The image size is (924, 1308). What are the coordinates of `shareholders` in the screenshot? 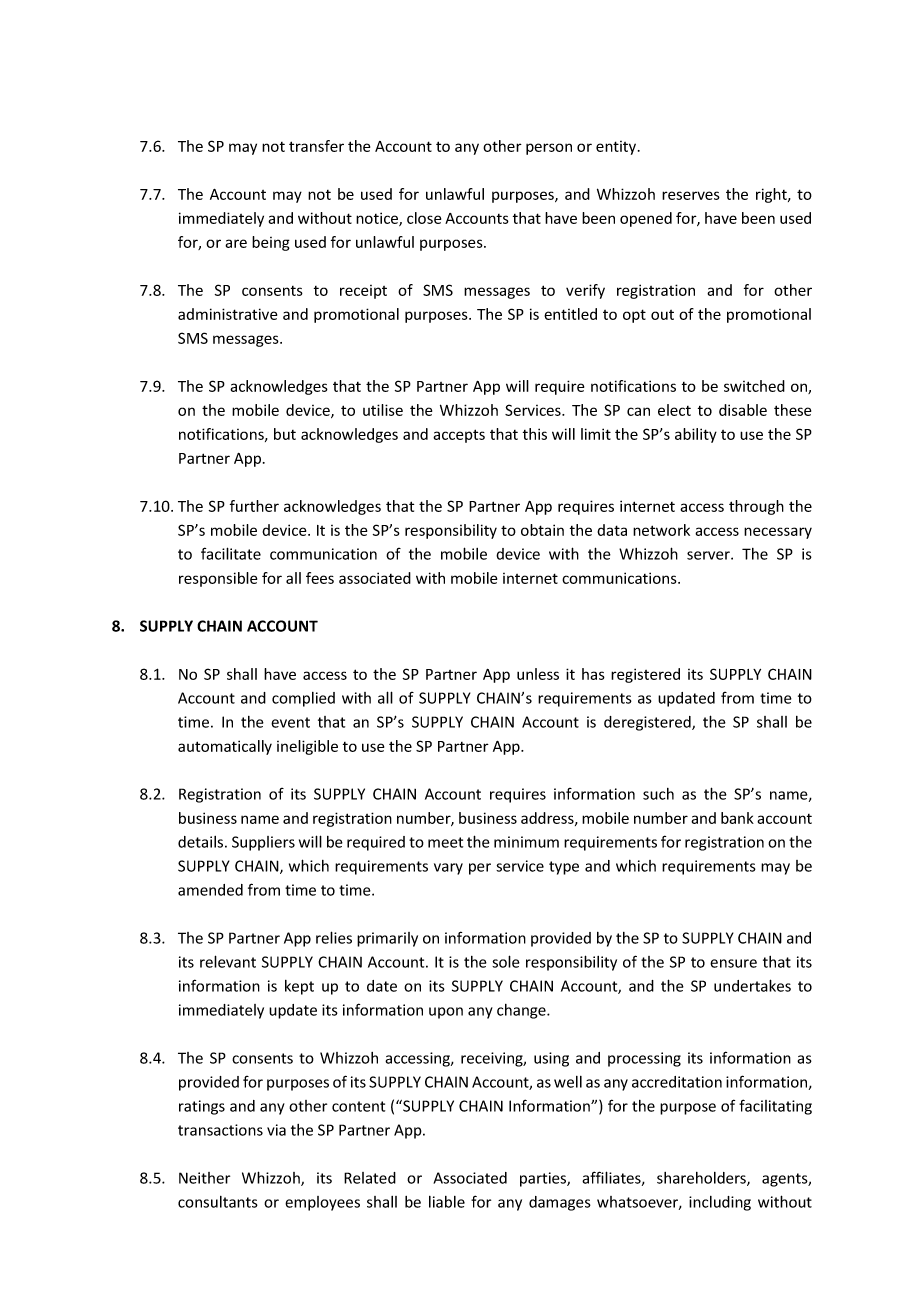 It's located at (702, 1179).
